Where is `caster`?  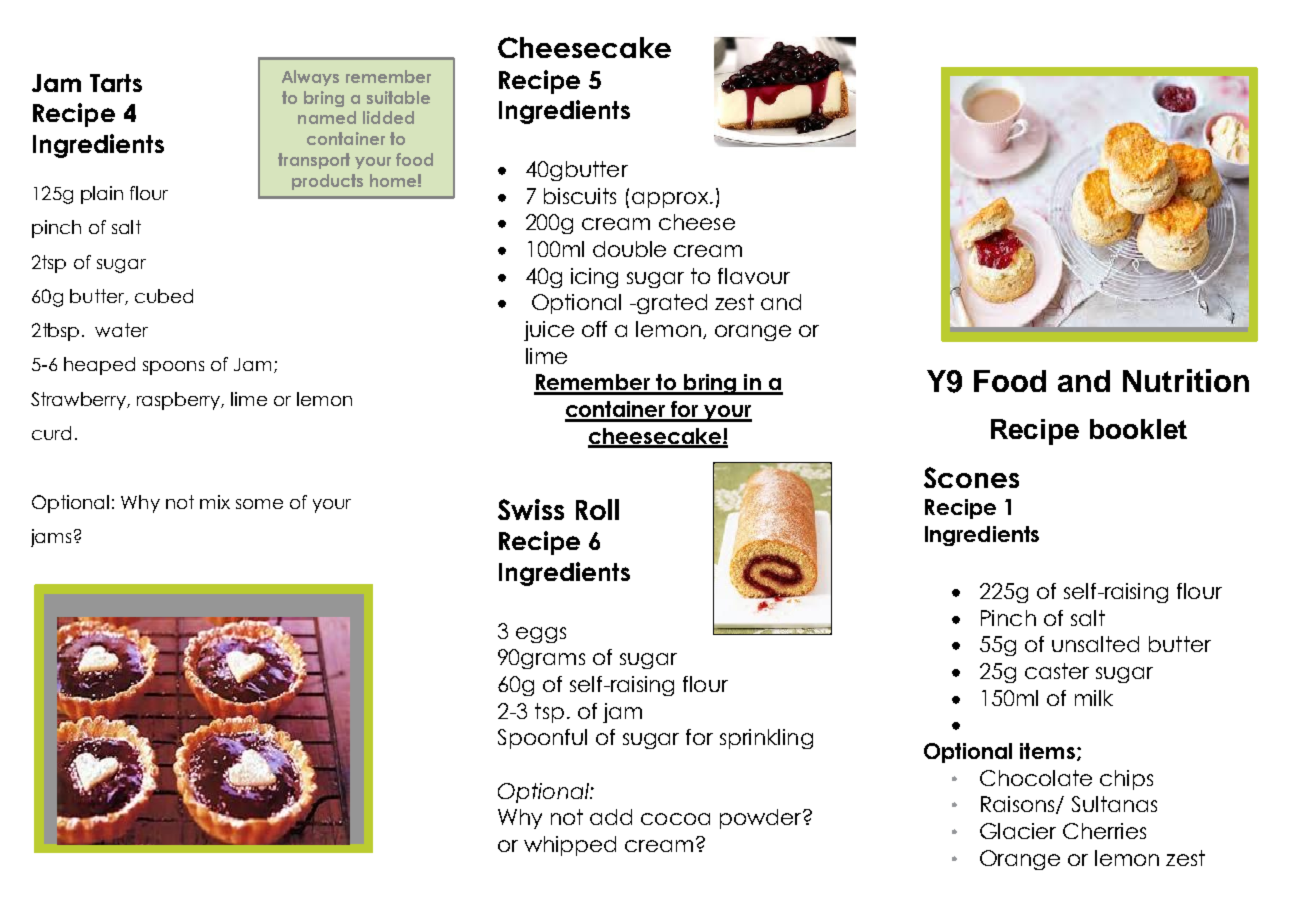 caster is located at coordinates (1057, 671).
